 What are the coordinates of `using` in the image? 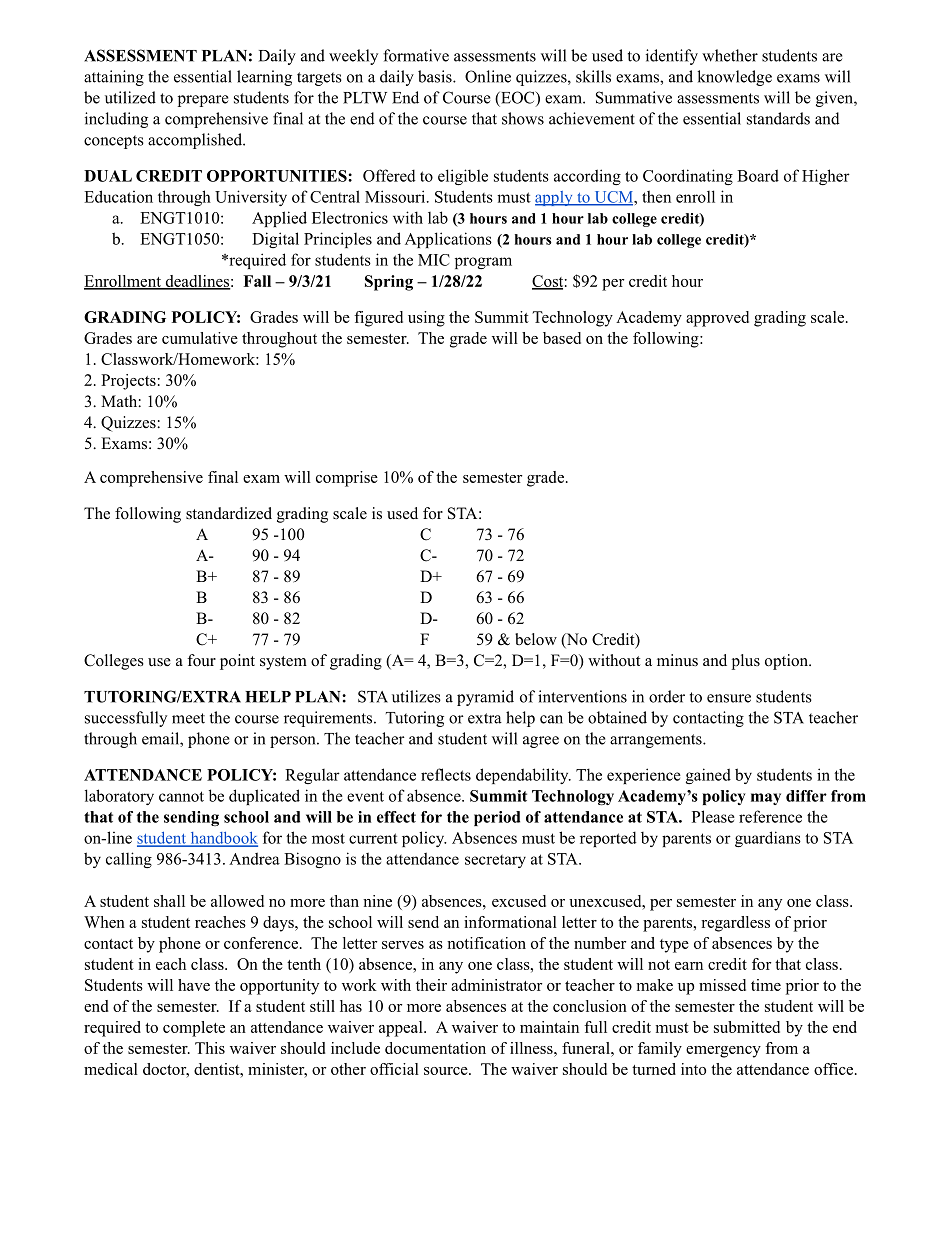 It's located at (426, 319).
